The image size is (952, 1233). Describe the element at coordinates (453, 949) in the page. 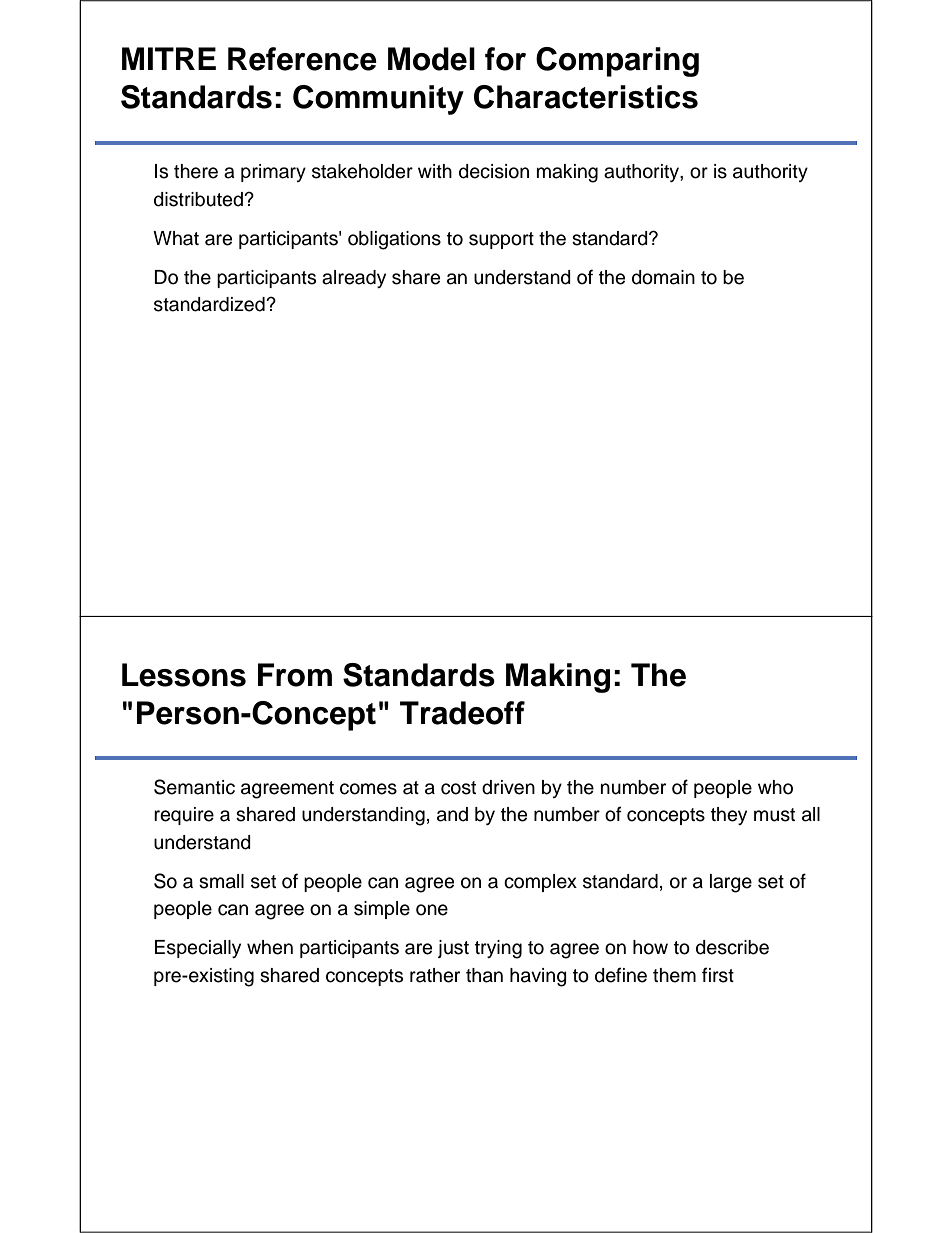

I see `just` at that location.
